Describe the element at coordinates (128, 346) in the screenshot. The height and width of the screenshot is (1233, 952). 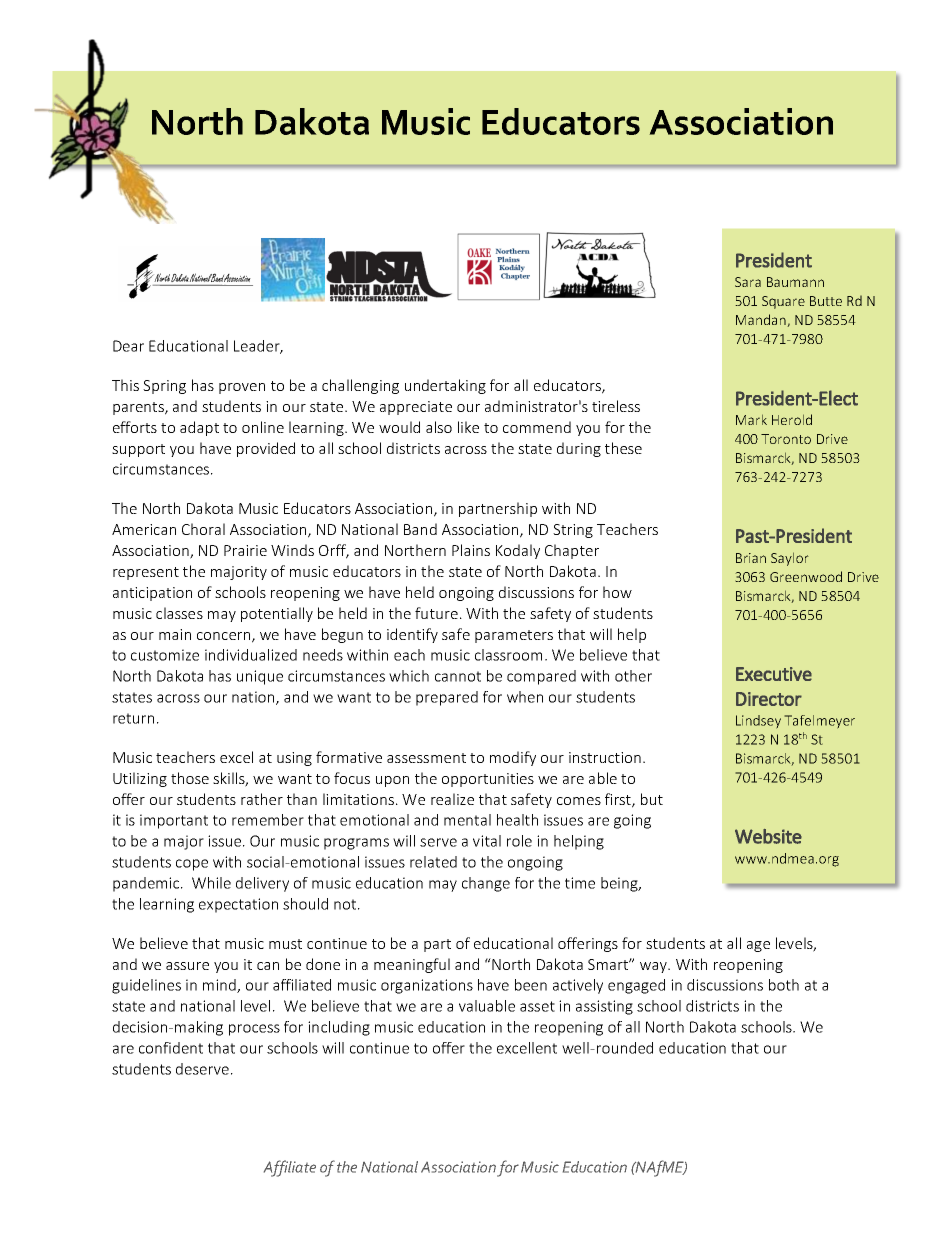
I see `Dear` at that location.
